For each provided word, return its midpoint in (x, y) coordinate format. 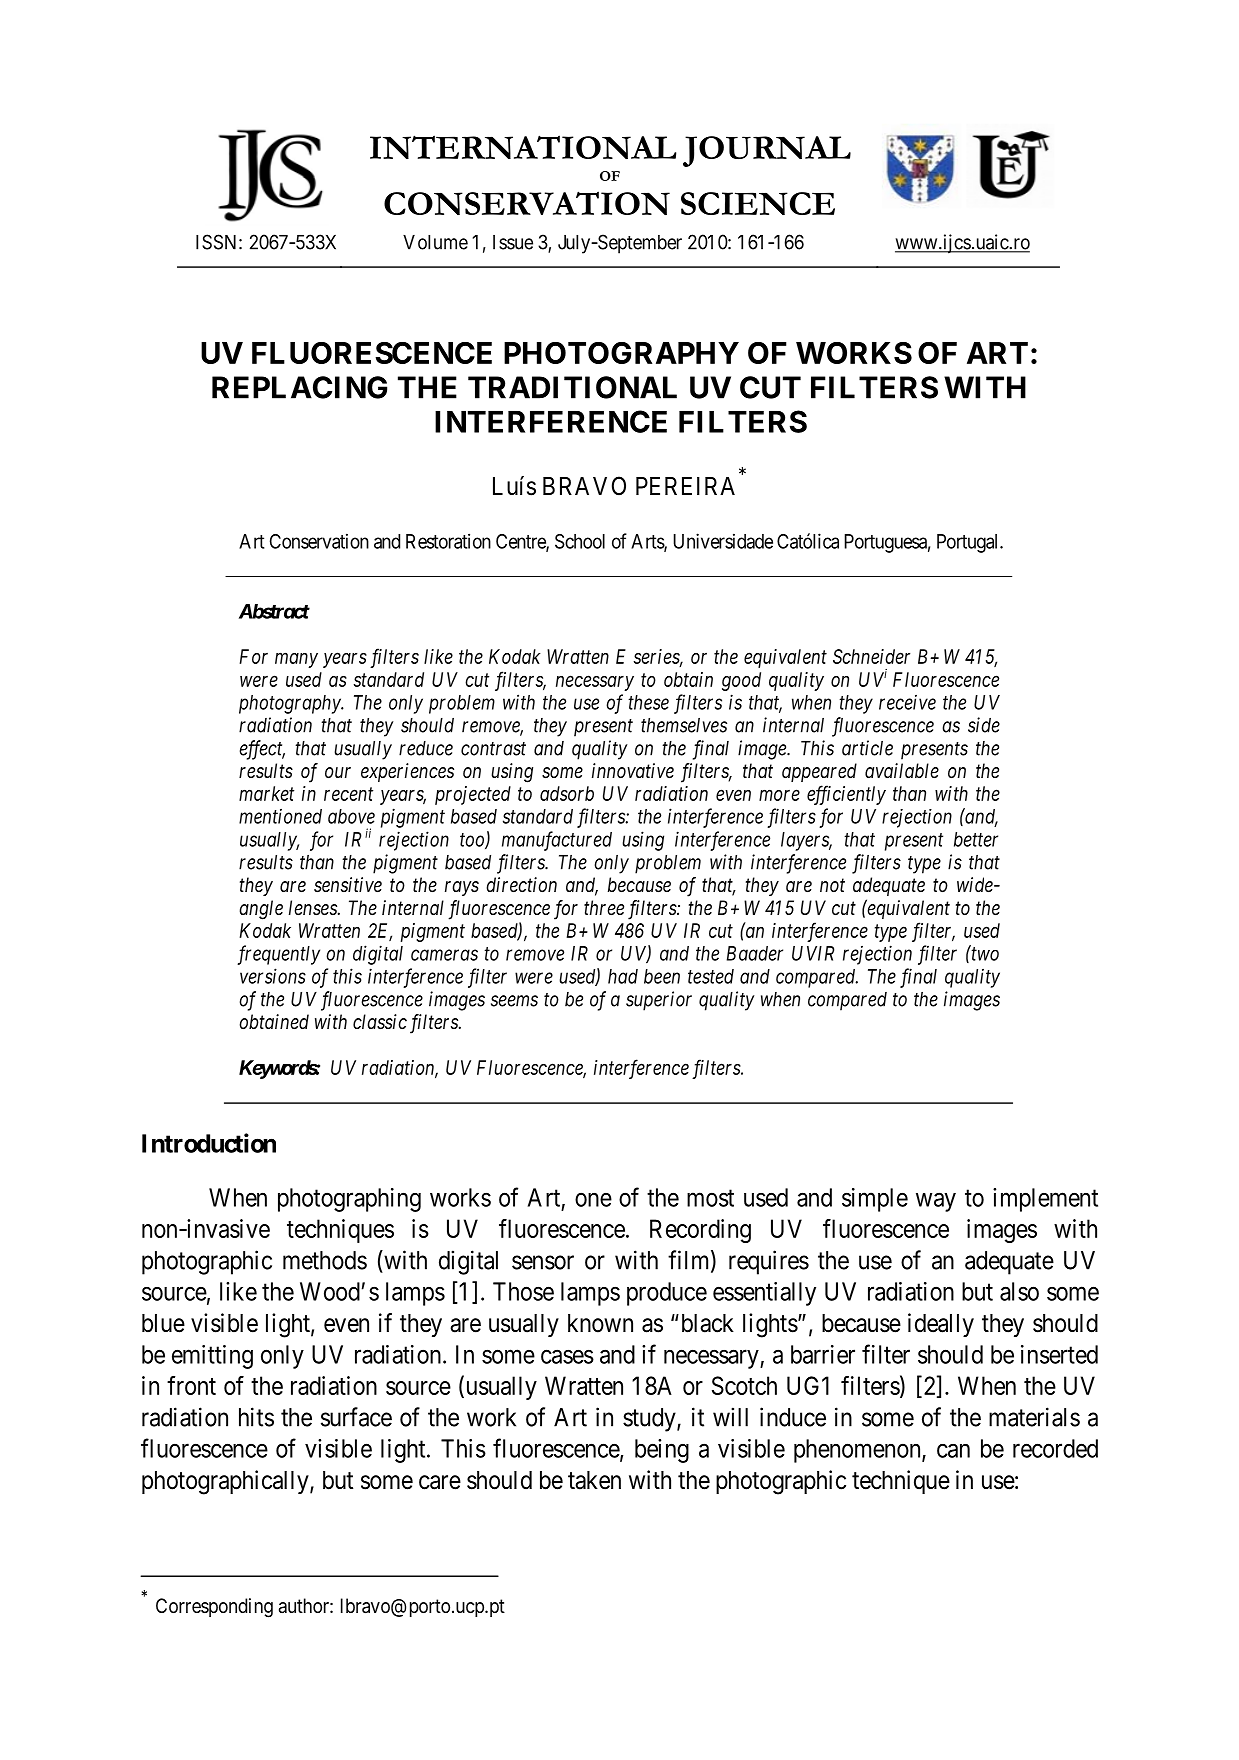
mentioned (280, 816)
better (976, 839)
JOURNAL (767, 151)
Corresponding (214, 1608)
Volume (435, 242)
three (604, 907)
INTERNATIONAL (523, 147)
